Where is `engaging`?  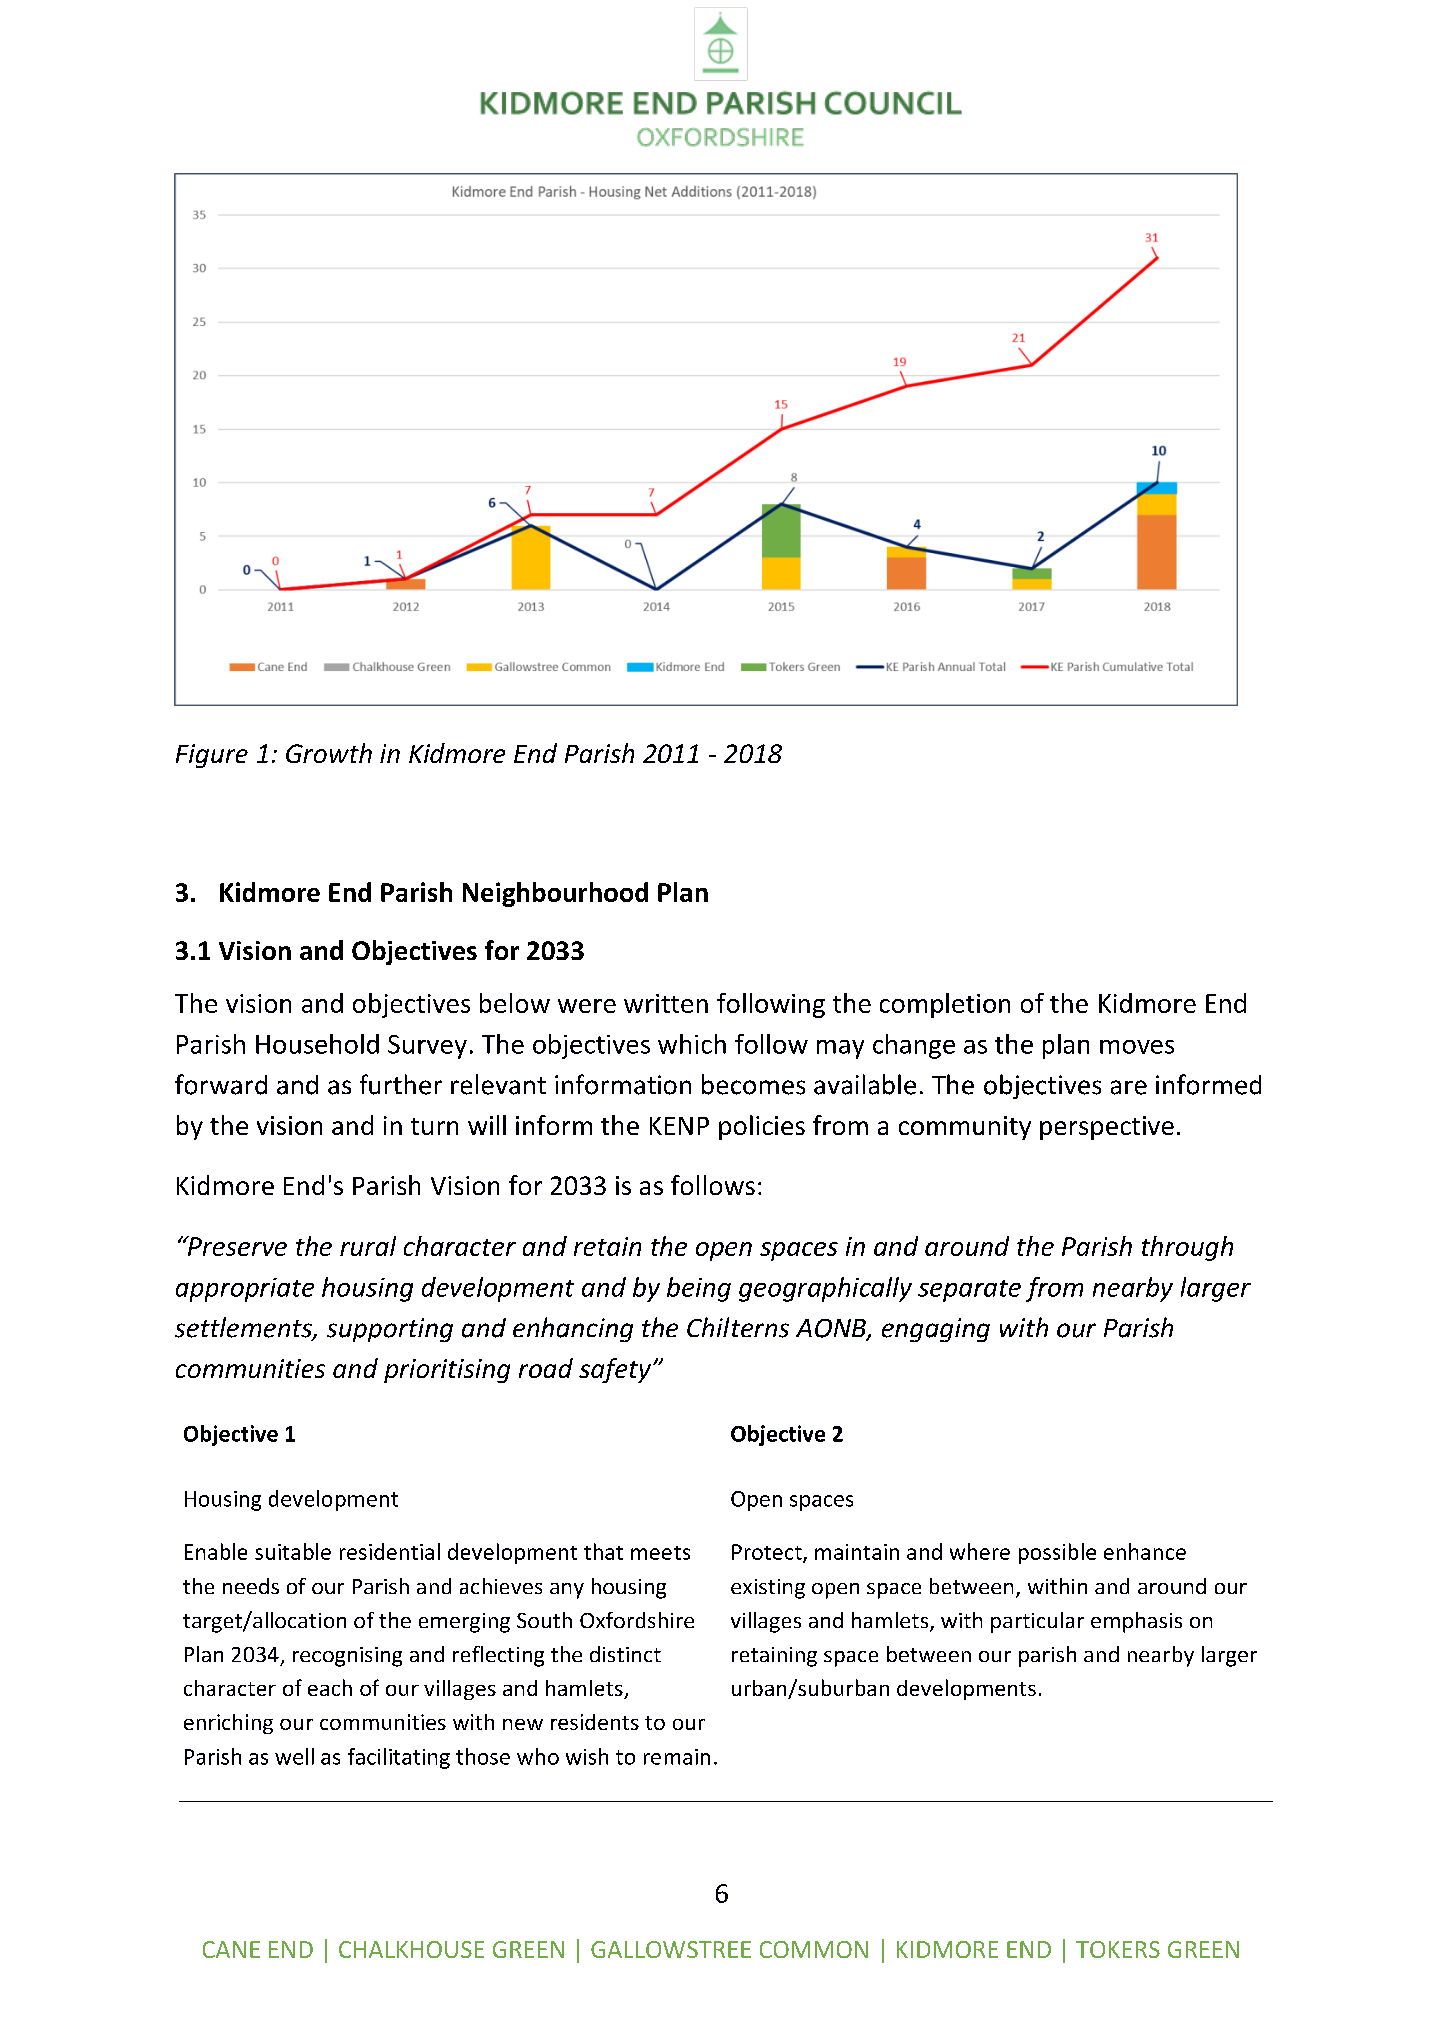
engaging is located at coordinates (936, 1330).
